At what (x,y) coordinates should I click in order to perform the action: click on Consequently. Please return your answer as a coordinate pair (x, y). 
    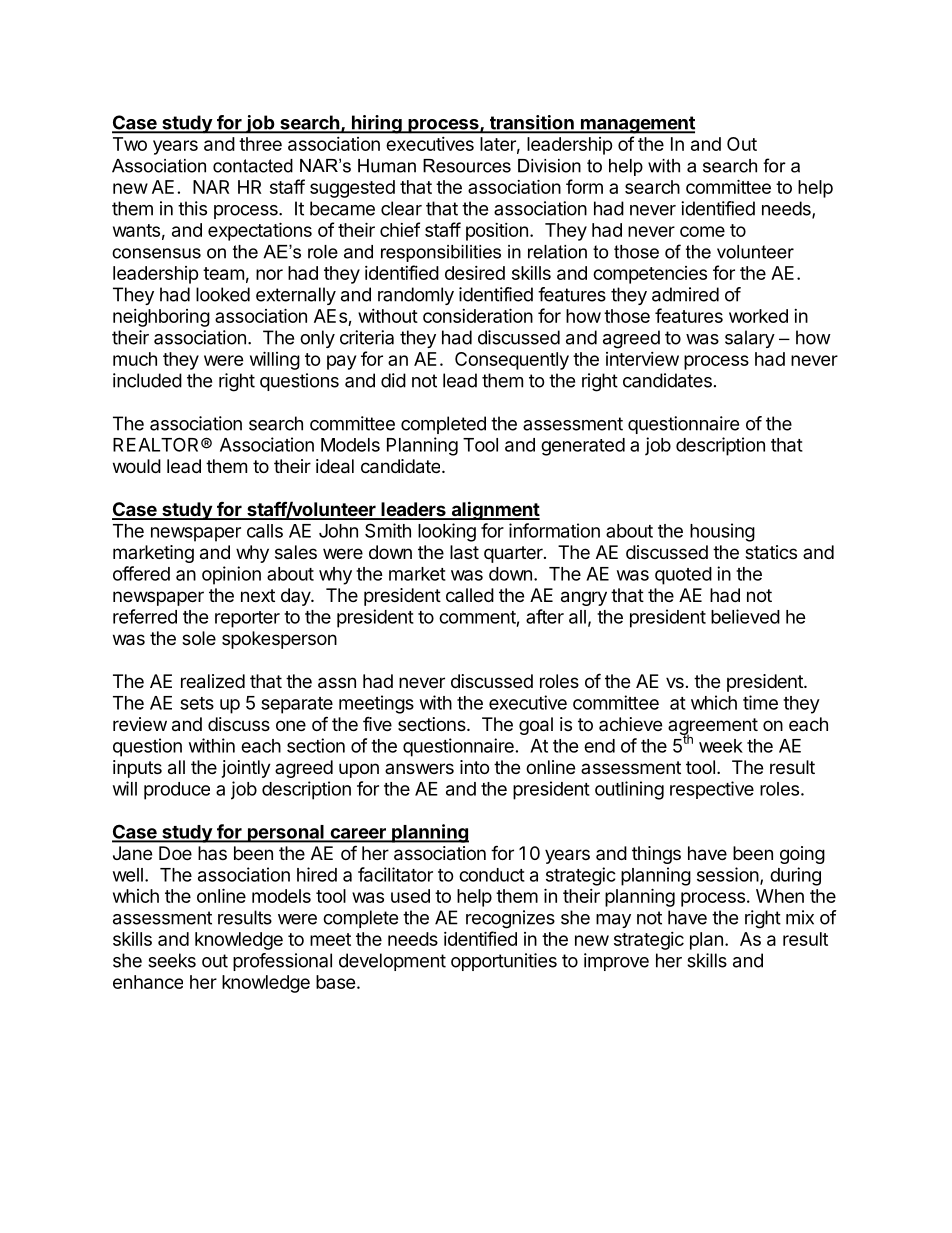
    Looking at the image, I should click on (512, 361).
